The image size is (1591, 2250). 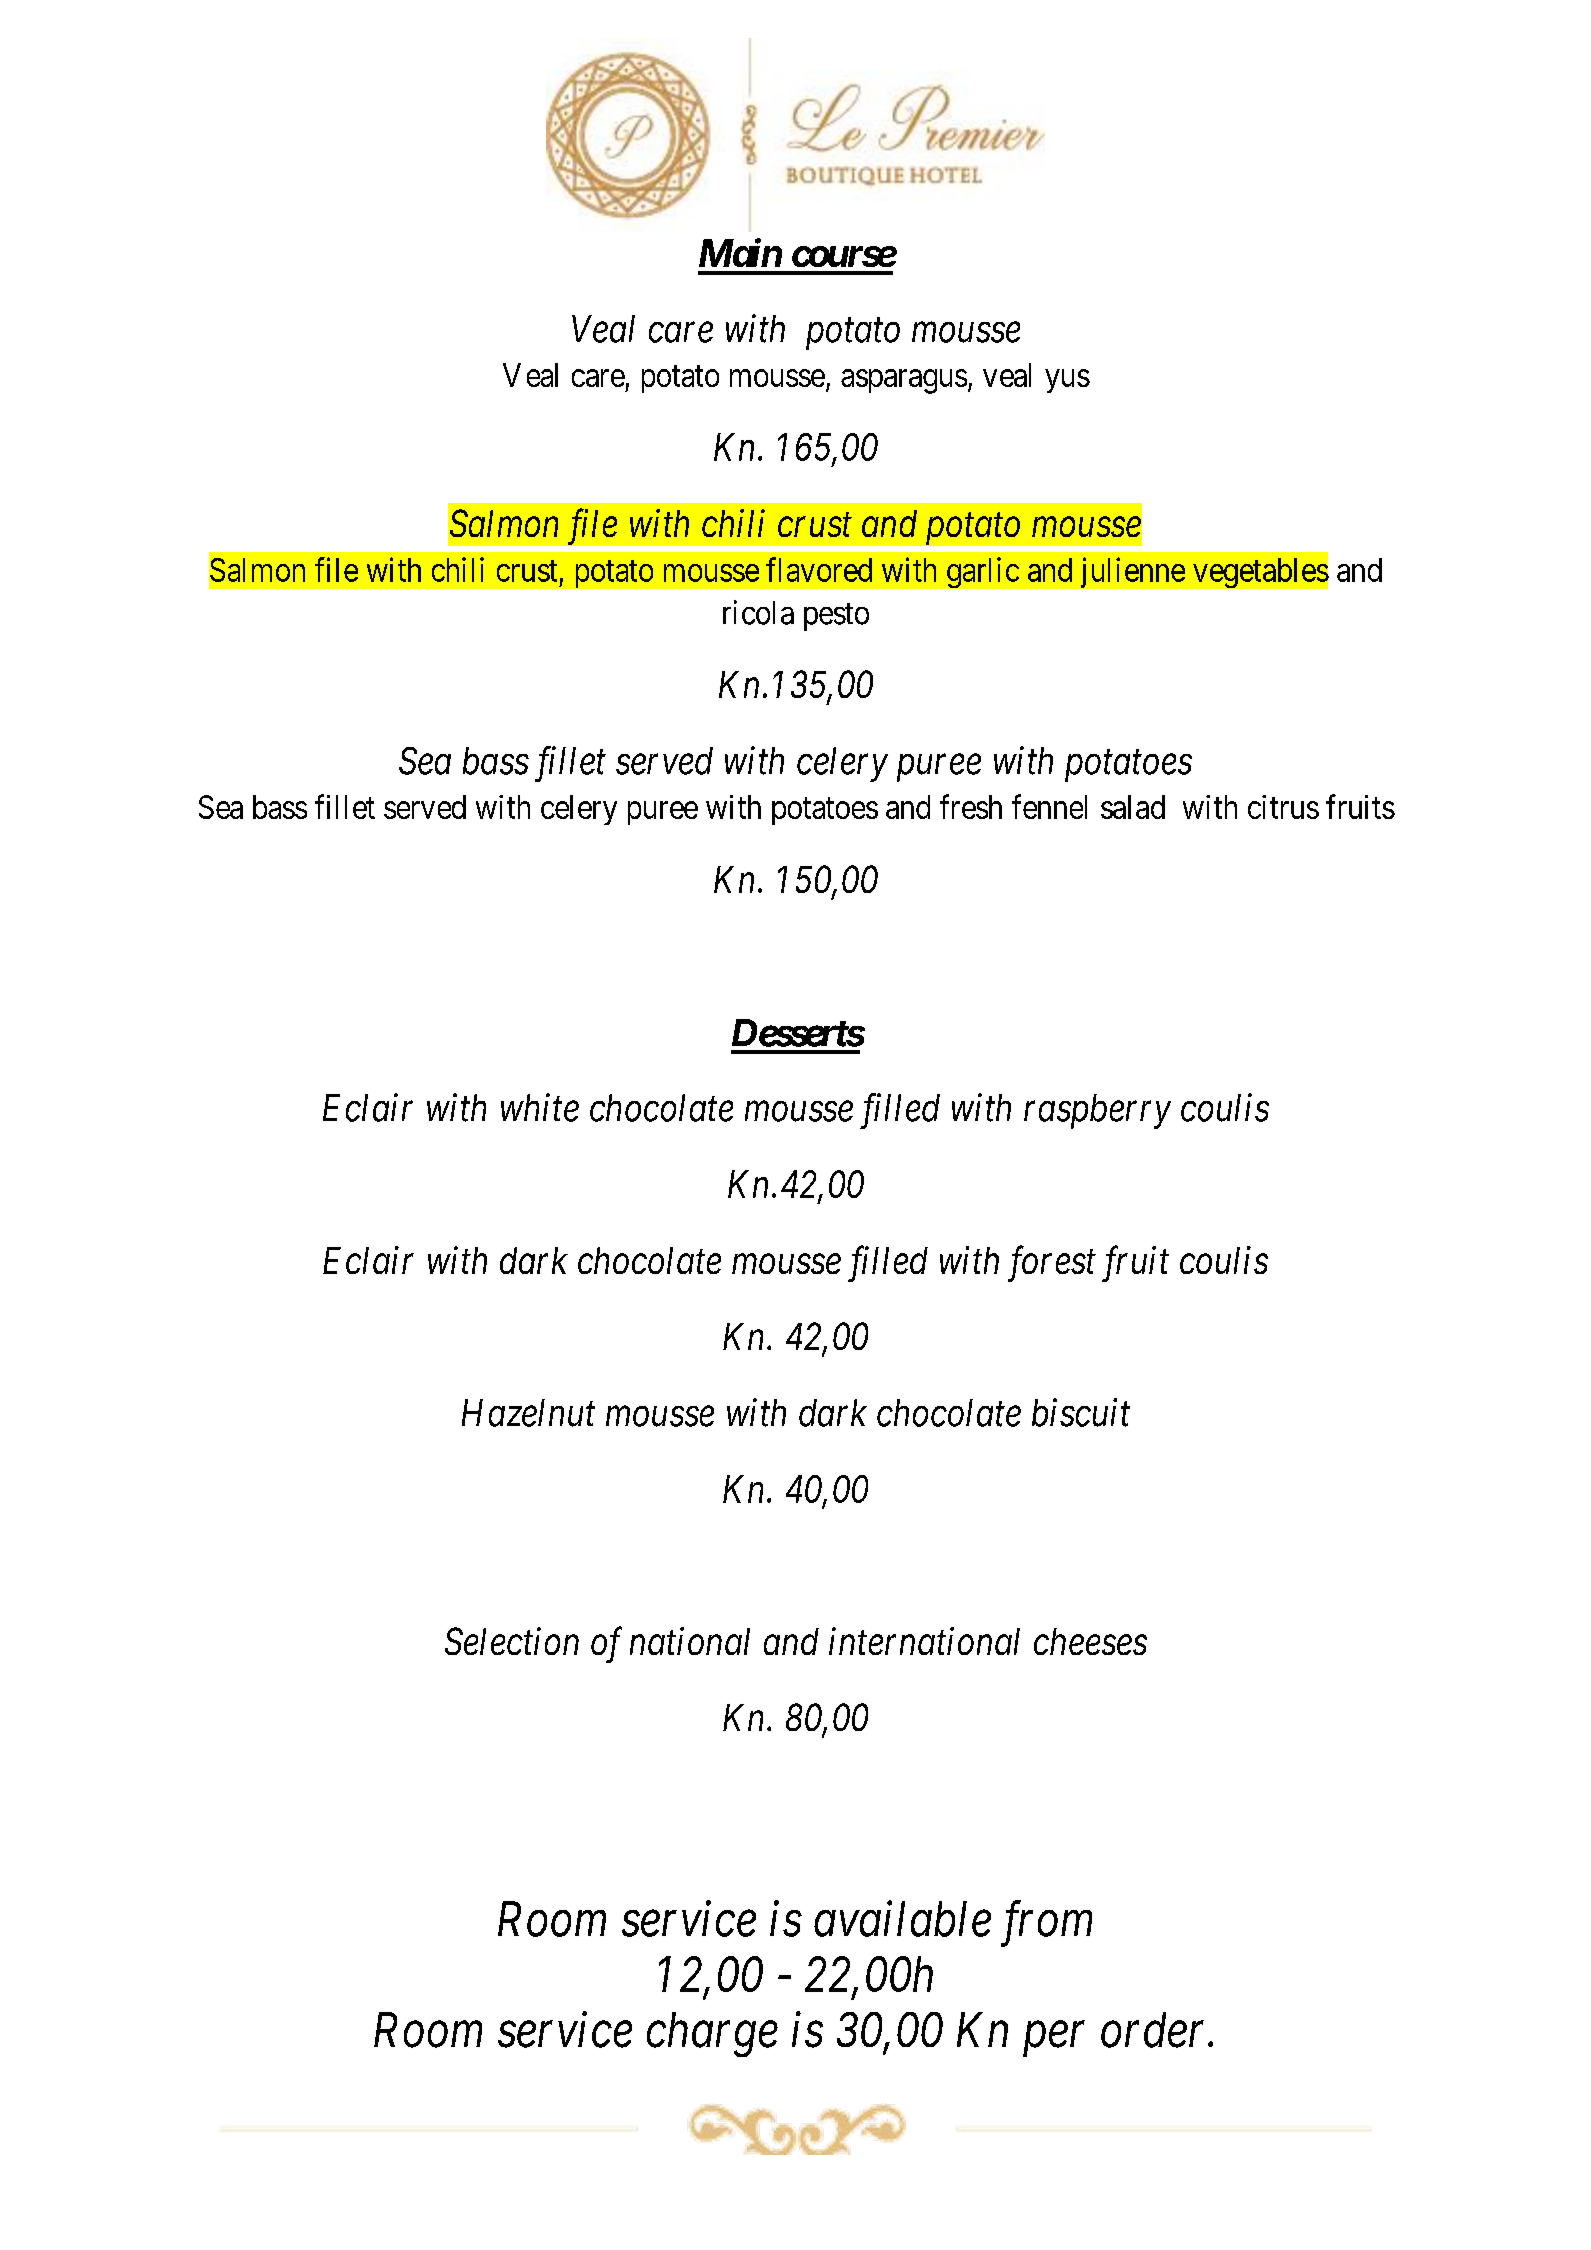 I want to click on flavored, so click(x=819, y=569).
